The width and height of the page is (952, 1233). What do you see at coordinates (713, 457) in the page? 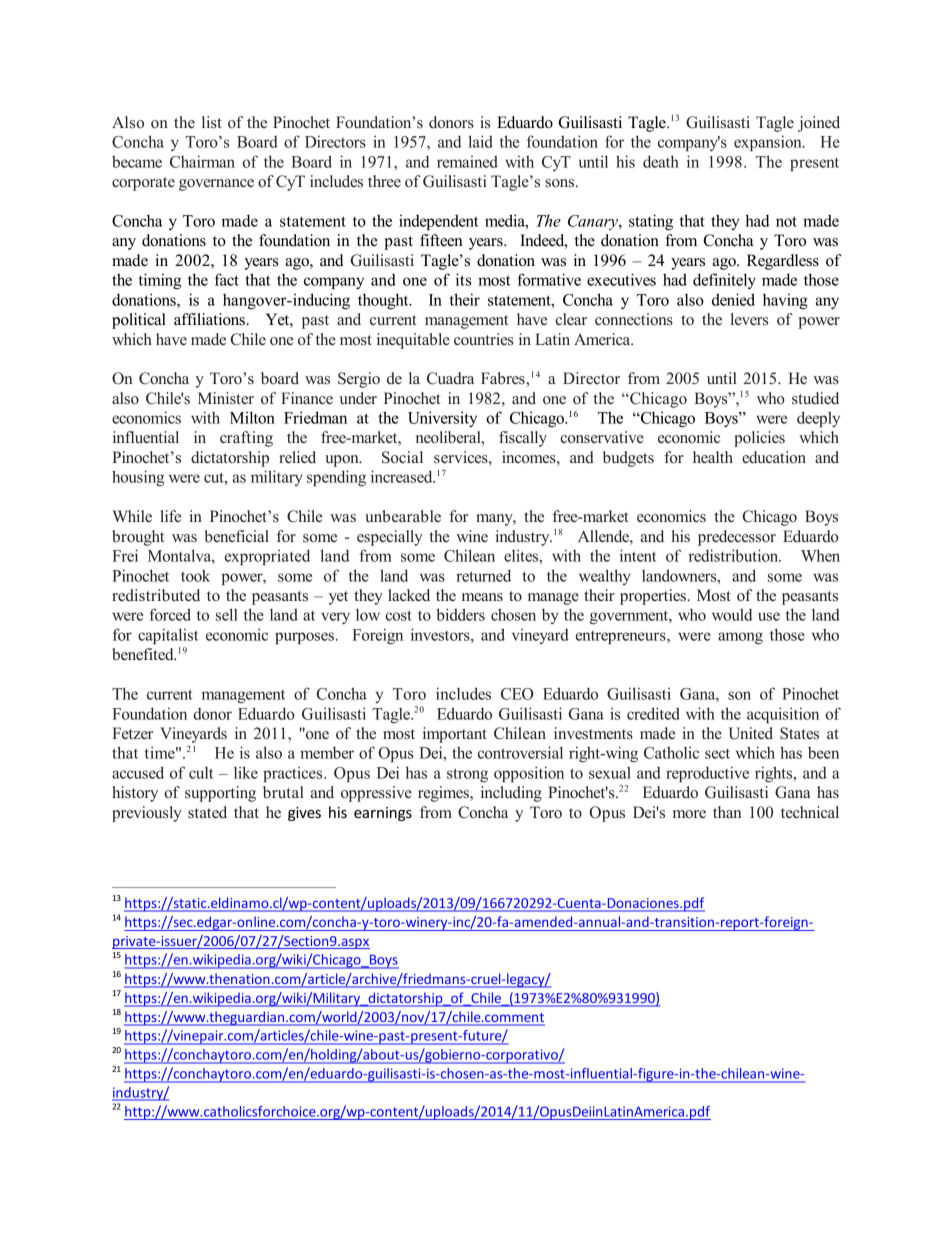
I see `health` at bounding box center [713, 457].
